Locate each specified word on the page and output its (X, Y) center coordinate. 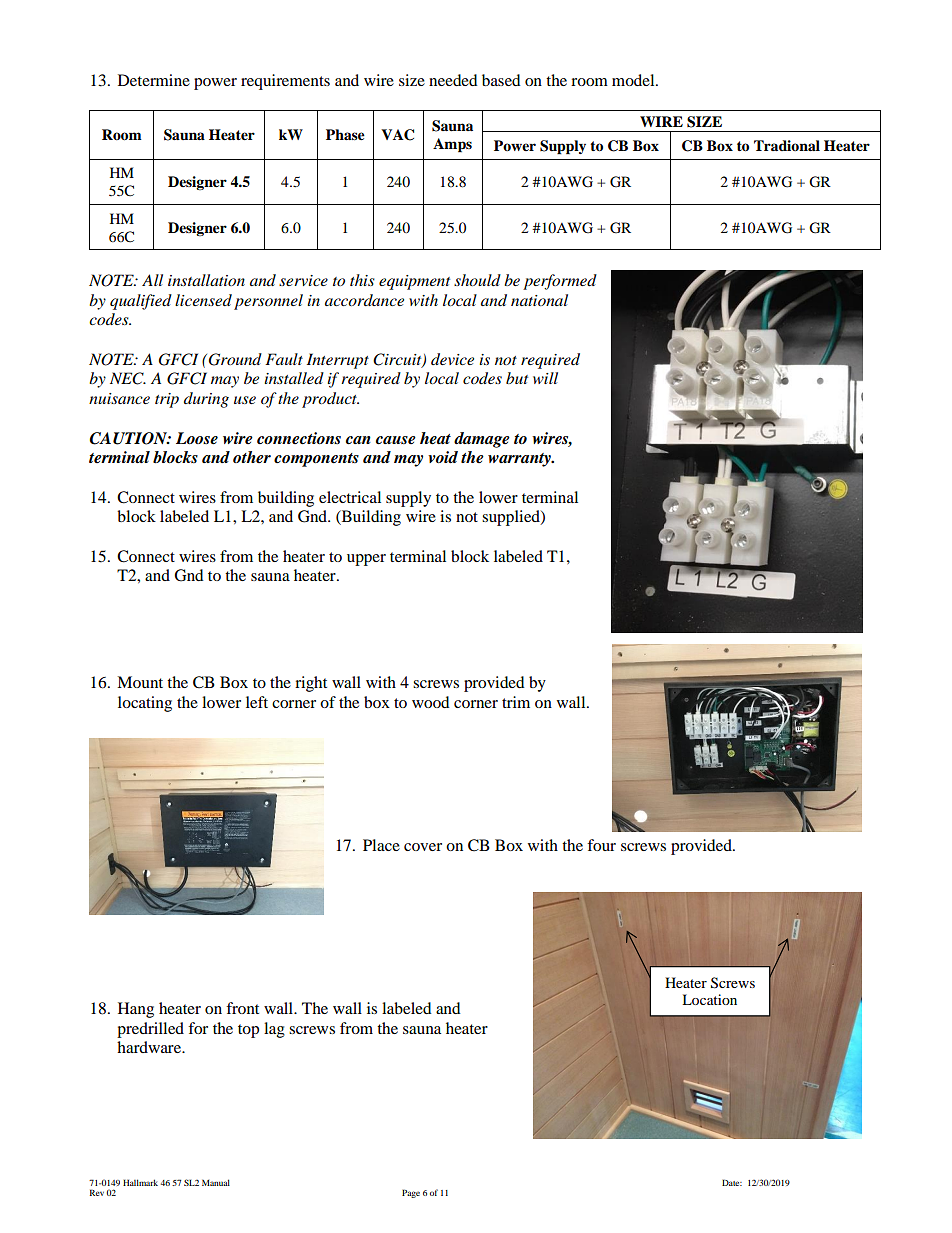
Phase (345, 134)
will (545, 378)
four (601, 845)
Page (411, 1193)
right (311, 684)
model (634, 80)
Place (381, 845)
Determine (154, 80)
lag (274, 1030)
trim (516, 702)
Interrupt (338, 361)
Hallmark (140, 1182)
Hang (136, 1010)
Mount (140, 682)
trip (167, 400)
